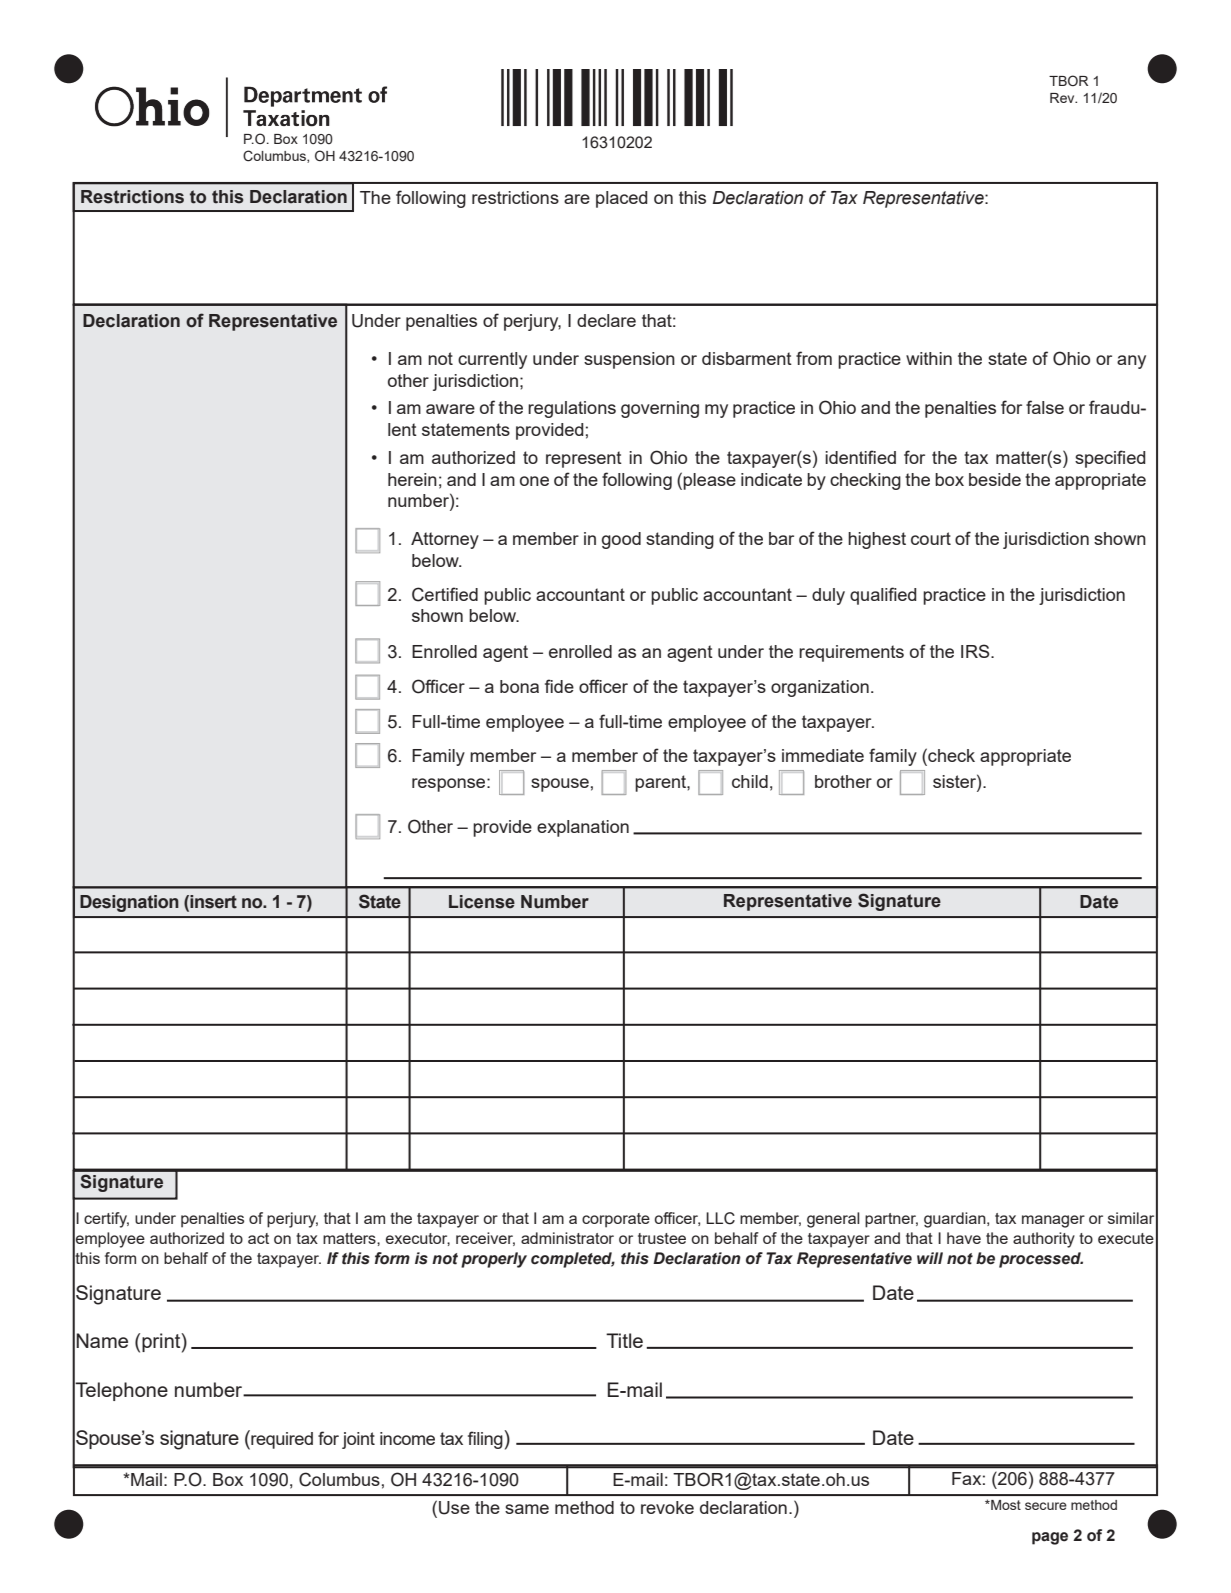 The width and height of the screenshot is (1231, 1593). What do you see at coordinates (492, 360) in the screenshot?
I see `currently` at bounding box center [492, 360].
